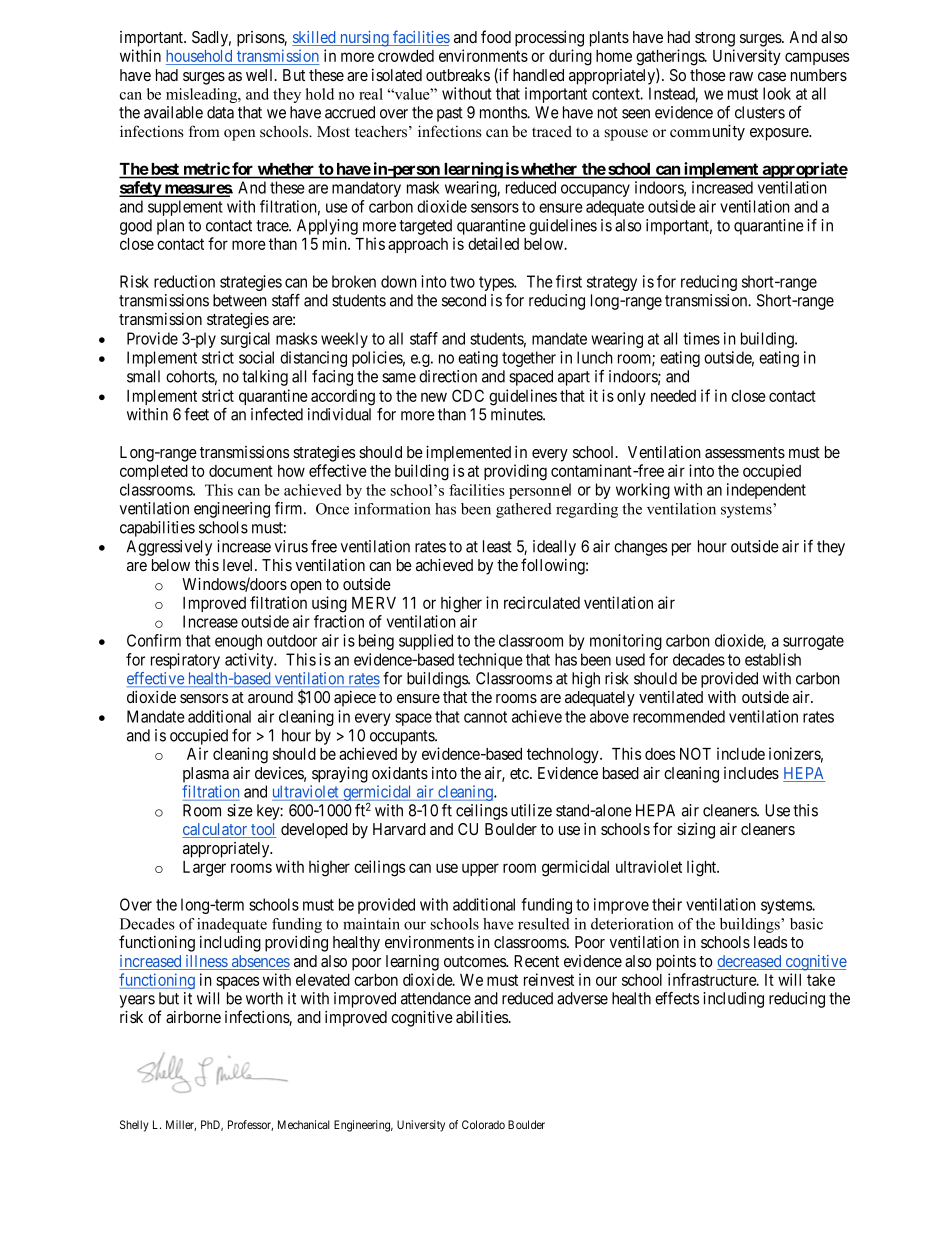 Image resolution: width=952 pixels, height=1233 pixels. Describe the element at coordinates (741, 76) in the document. I see `raw` at that location.
